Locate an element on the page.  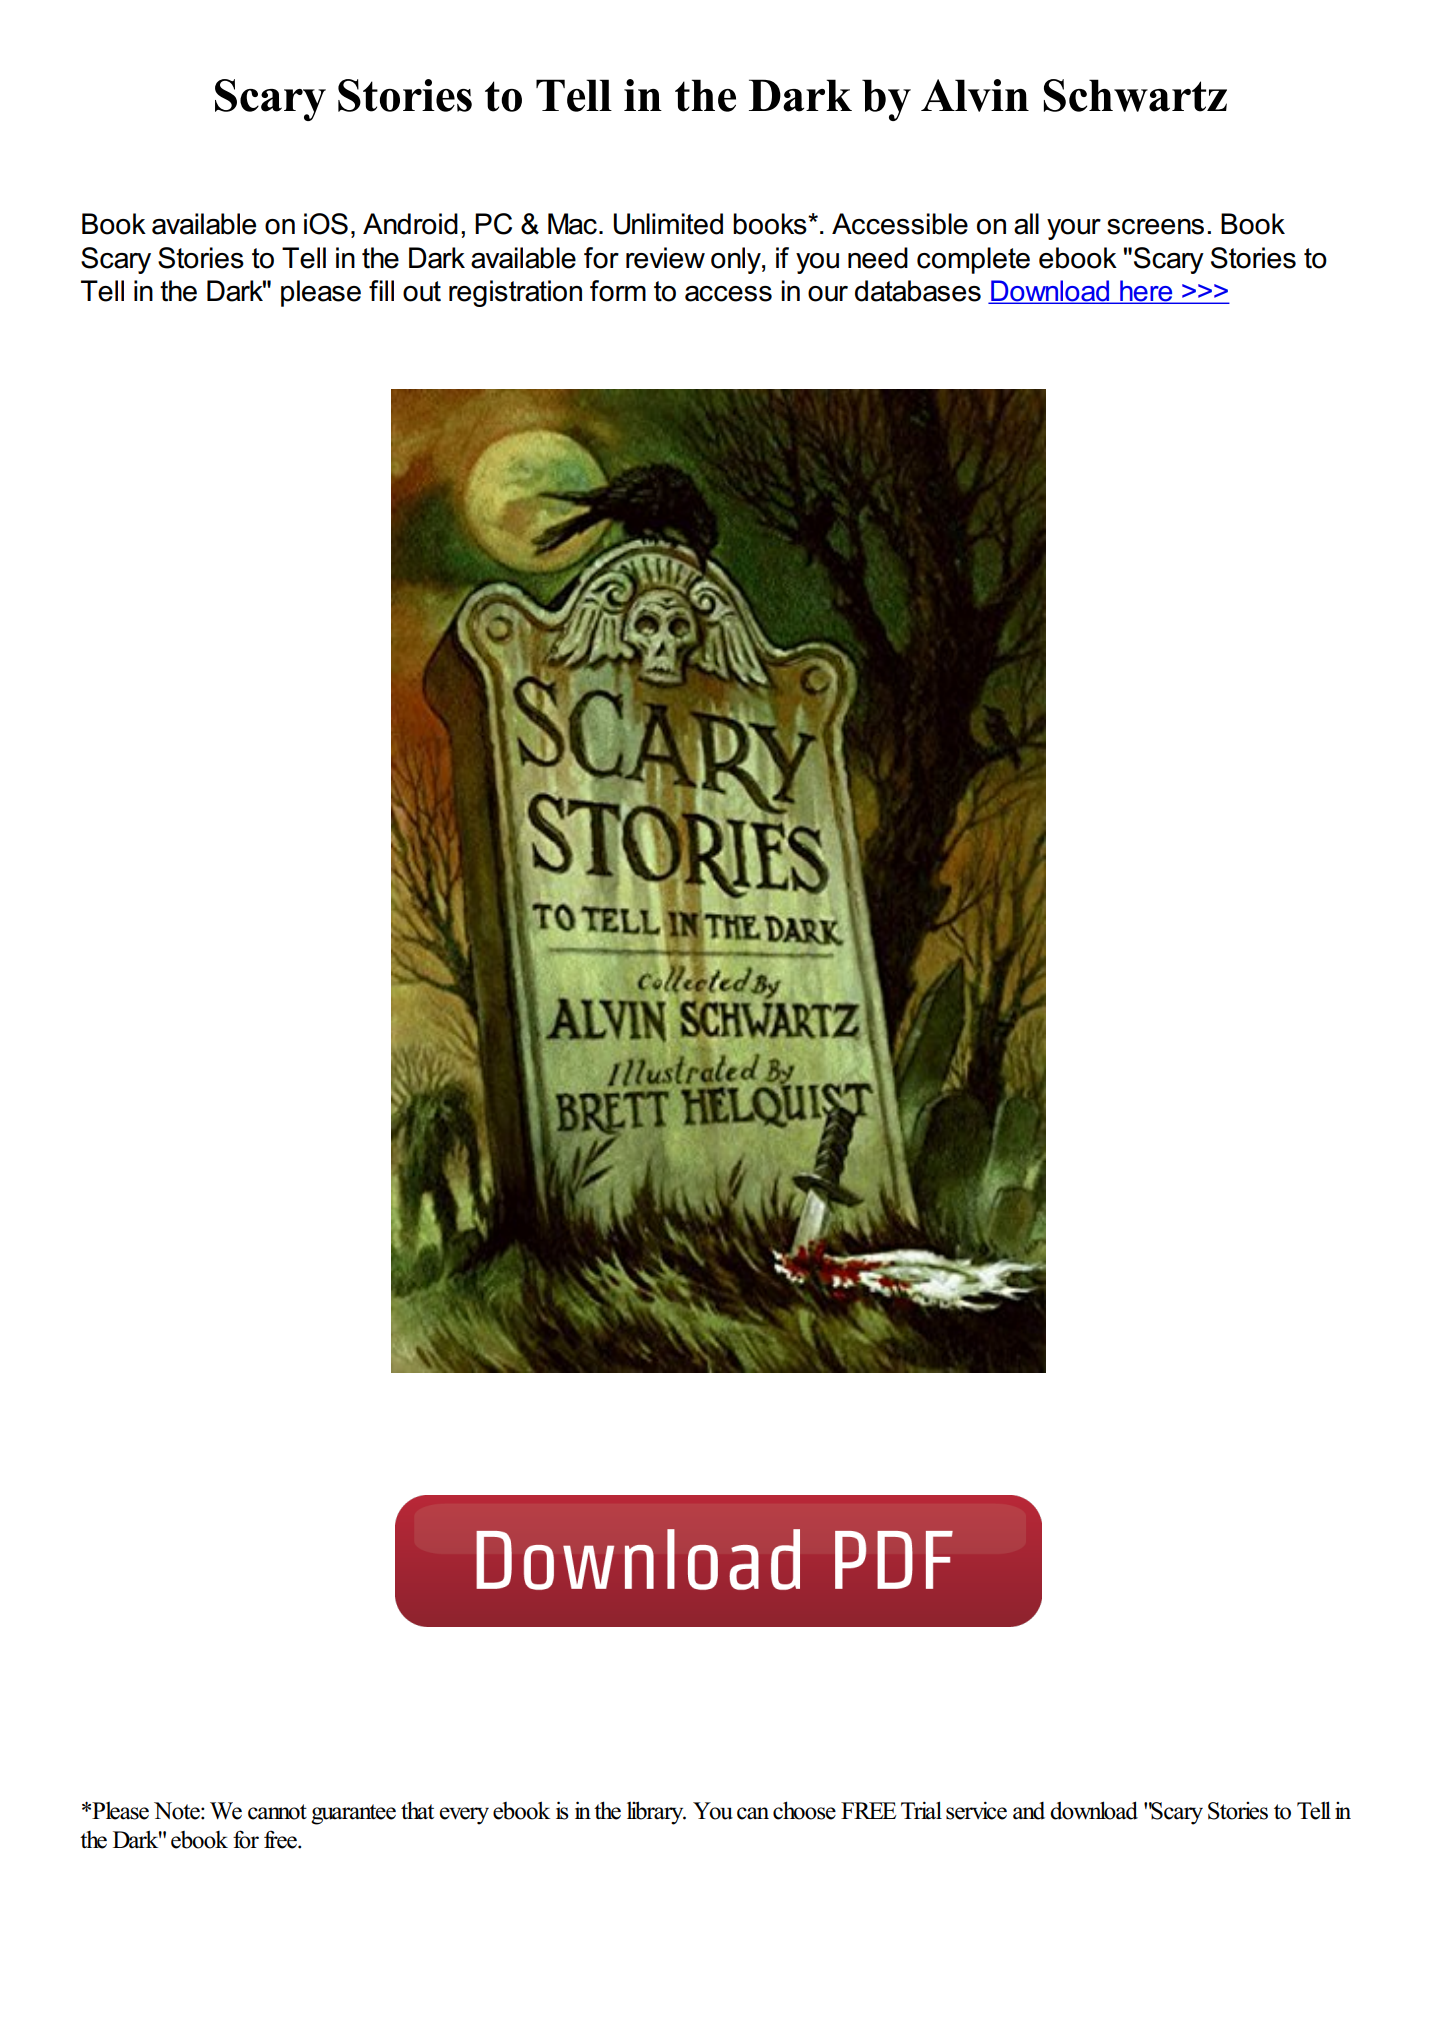
out is located at coordinates (422, 291).
